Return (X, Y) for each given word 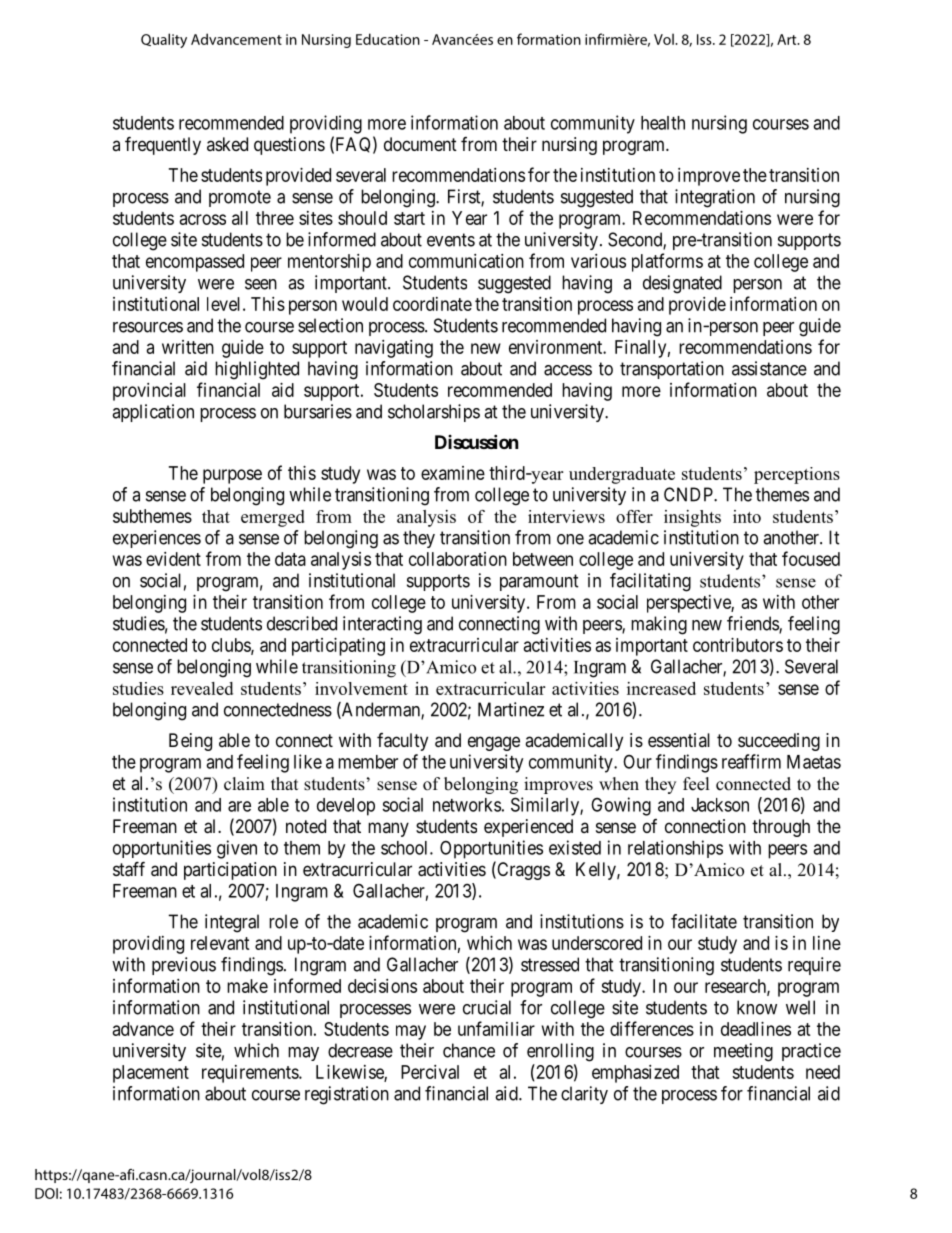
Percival (430, 1072)
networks (467, 805)
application (153, 413)
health (663, 123)
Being (190, 742)
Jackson (720, 805)
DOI (46, 1193)
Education (388, 39)
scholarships (434, 413)
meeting (743, 1052)
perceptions (797, 475)
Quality (164, 40)
